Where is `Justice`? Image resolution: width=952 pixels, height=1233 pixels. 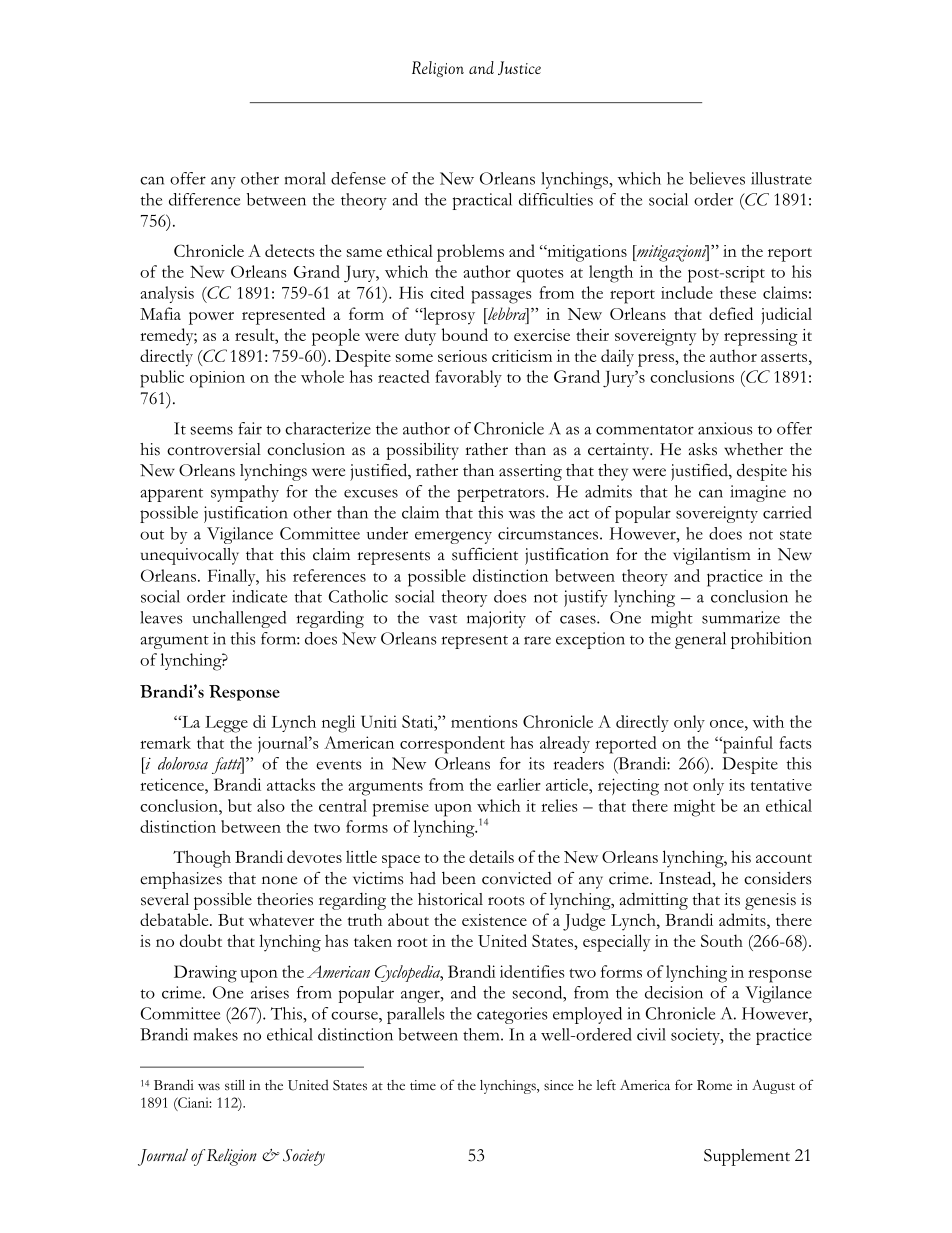 Justice is located at coordinates (519, 68).
